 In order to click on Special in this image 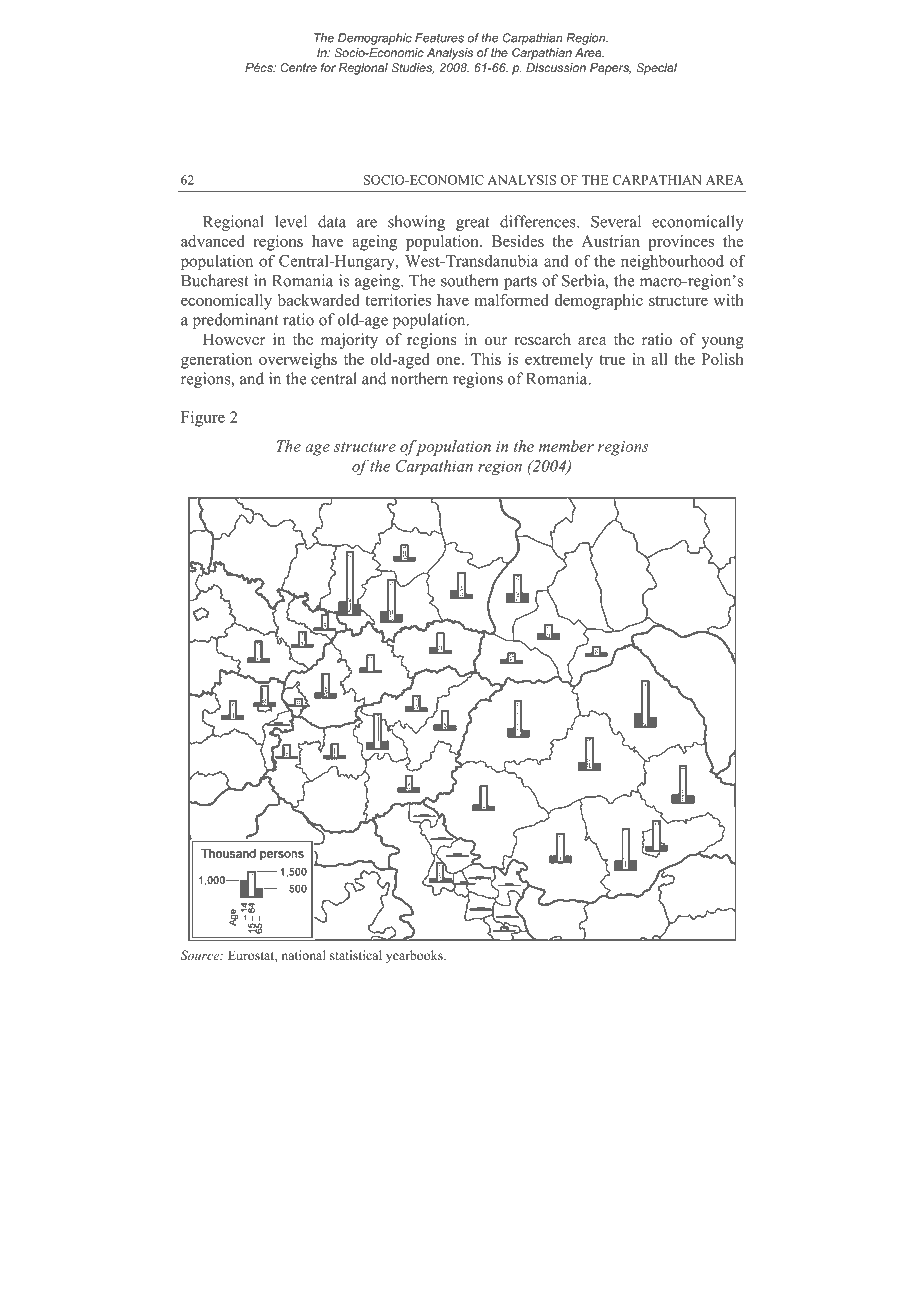, I will do `click(656, 69)`.
